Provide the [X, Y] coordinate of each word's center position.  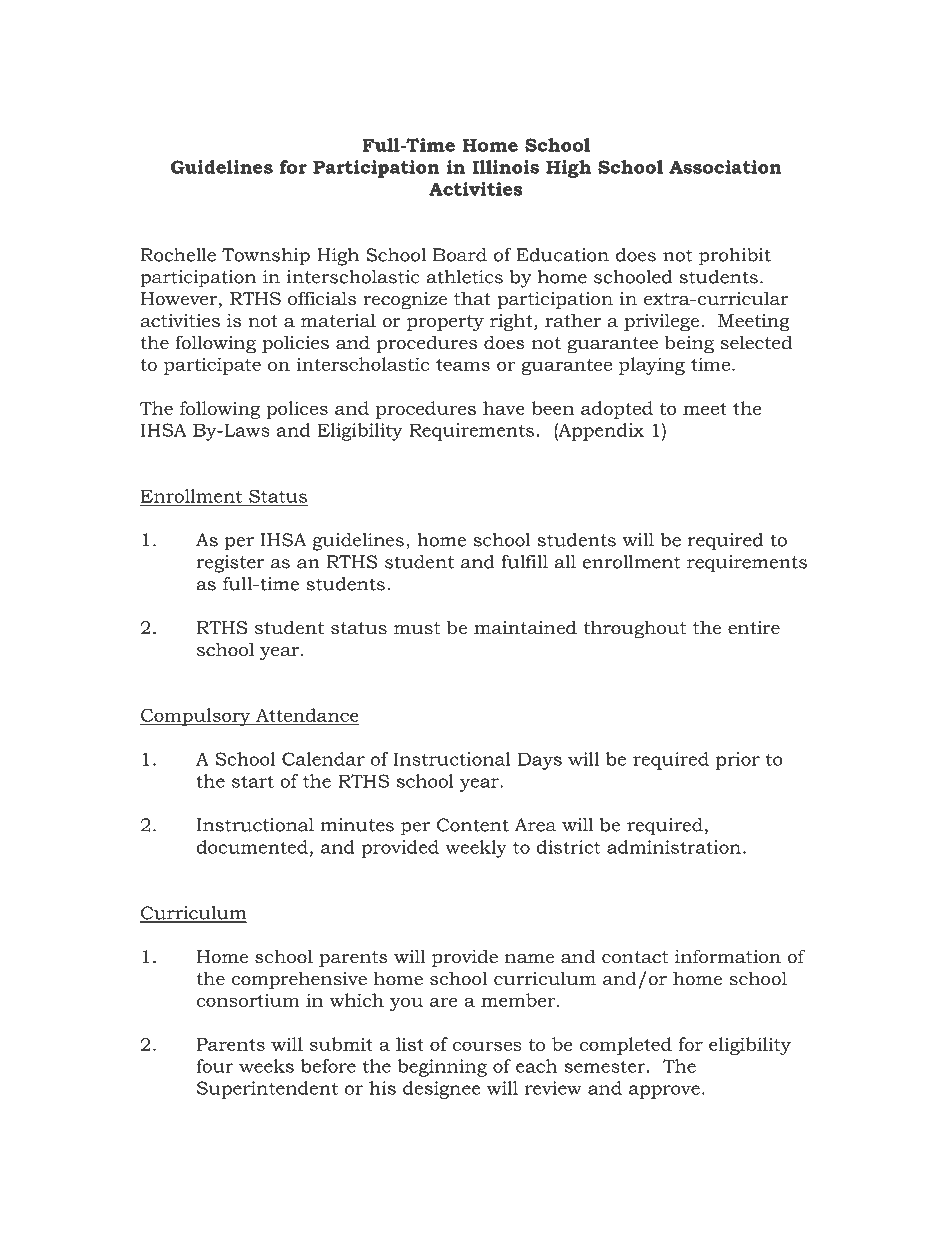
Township [266, 257]
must [417, 628]
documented [252, 847]
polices [297, 410]
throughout [635, 629]
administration [674, 847]
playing [652, 366]
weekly [476, 849]
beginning [442, 1068]
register [230, 564]
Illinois [505, 167]
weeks [266, 1066]
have [504, 408]
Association [725, 167]
